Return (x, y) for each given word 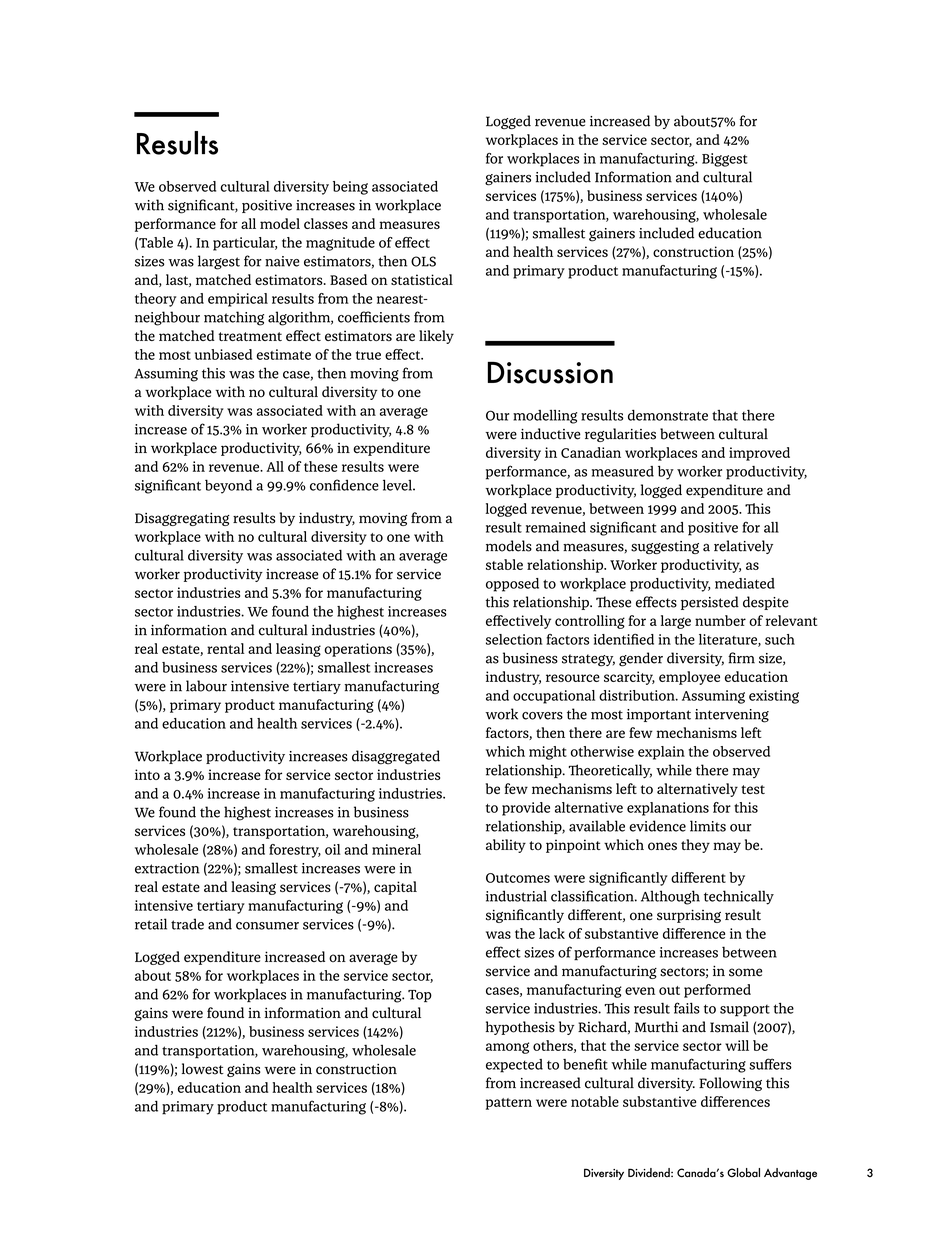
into (147, 774)
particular (245, 244)
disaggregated (396, 757)
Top (420, 996)
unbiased (223, 354)
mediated (745, 583)
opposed (512, 585)
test (753, 789)
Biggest (725, 160)
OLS (423, 261)
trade (187, 924)
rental (226, 648)
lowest (203, 1069)
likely (436, 337)
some (745, 972)
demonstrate (668, 415)
